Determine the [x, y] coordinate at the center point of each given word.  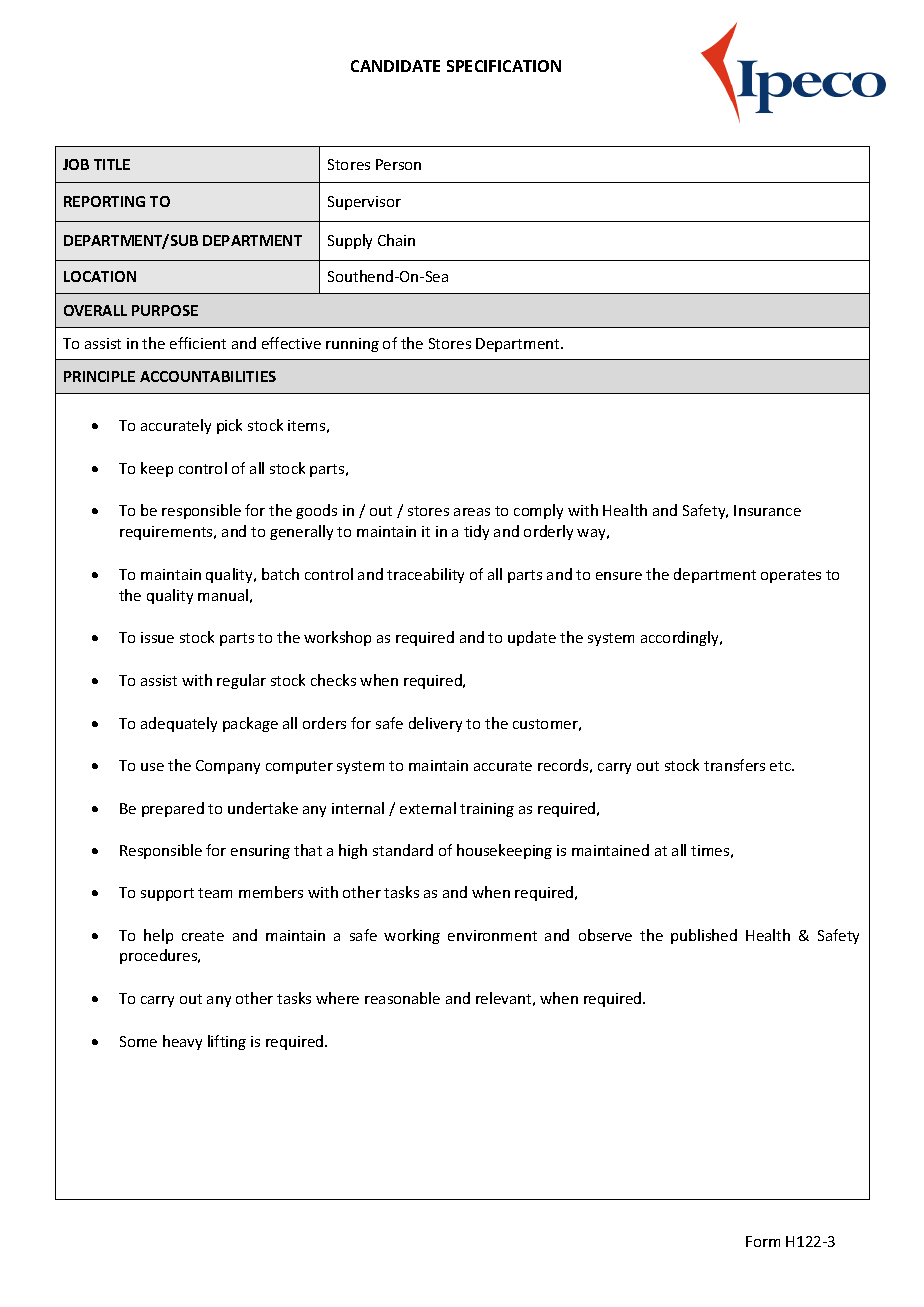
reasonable [402, 998]
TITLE [112, 164]
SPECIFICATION [504, 66]
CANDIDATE [395, 66]
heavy [182, 1042]
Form [763, 1241]
